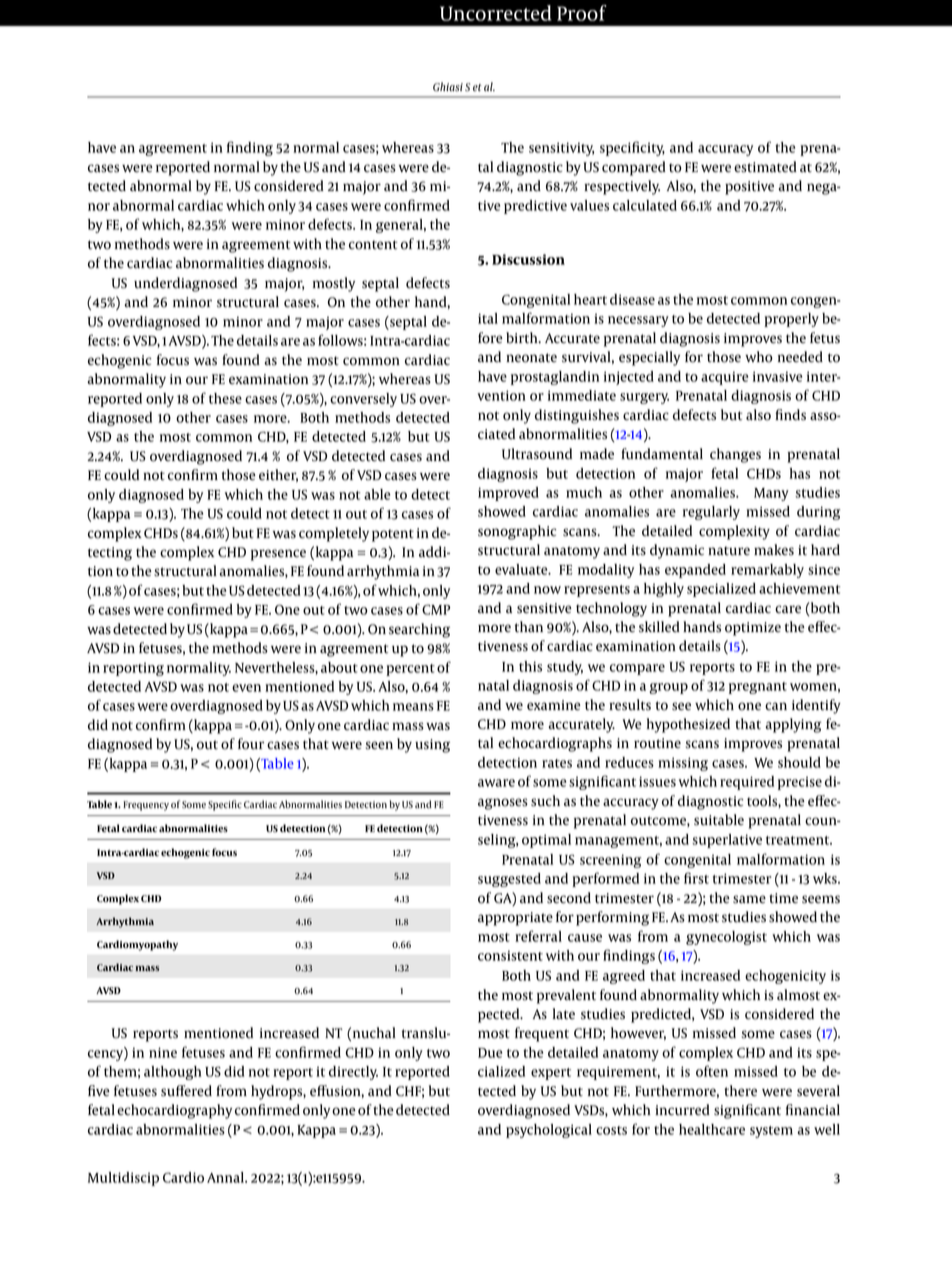 The height and width of the document is (1271, 952). Describe the element at coordinates (767, 571) in the document. I see `remarkably` at that location.
